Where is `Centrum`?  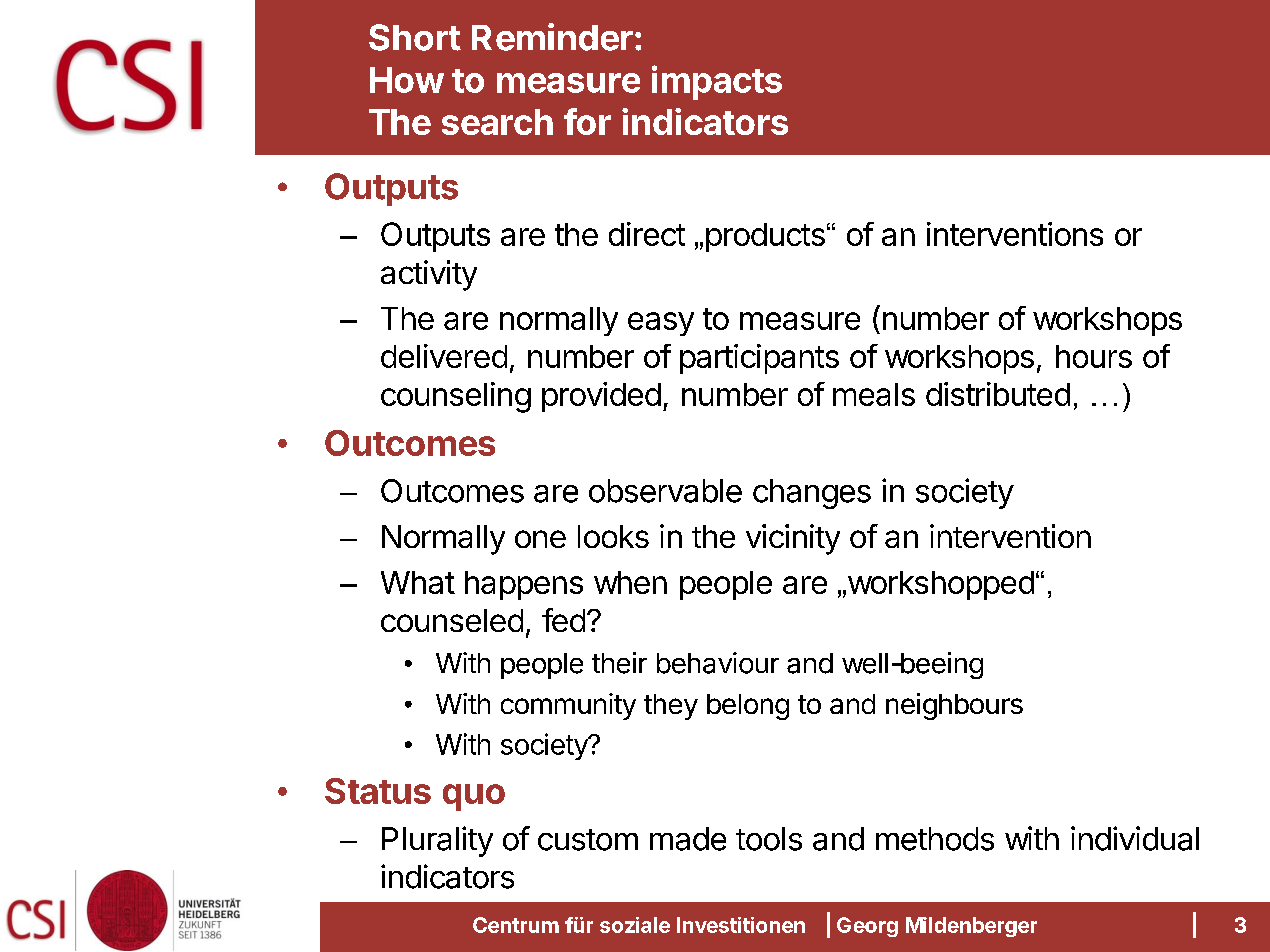
Centrum is located at coordinates (516, 925).
